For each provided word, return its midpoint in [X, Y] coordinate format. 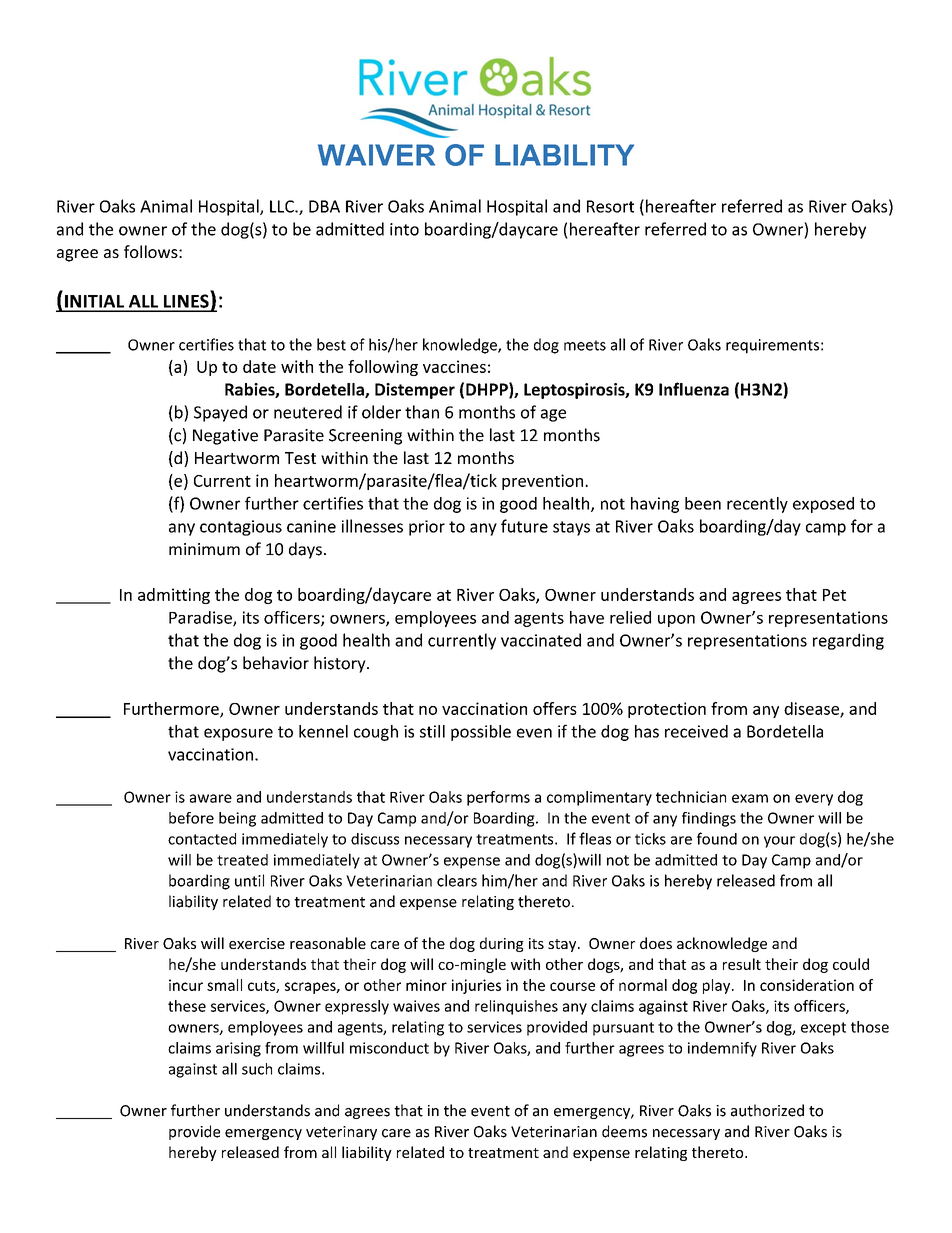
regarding [848, 641]
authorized [767, 1110]
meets [585, 345]
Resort [610, 206]
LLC [283, 206]
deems [624, 1131]
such [257, 1069]
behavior [276, 663]
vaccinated [541, 640]
